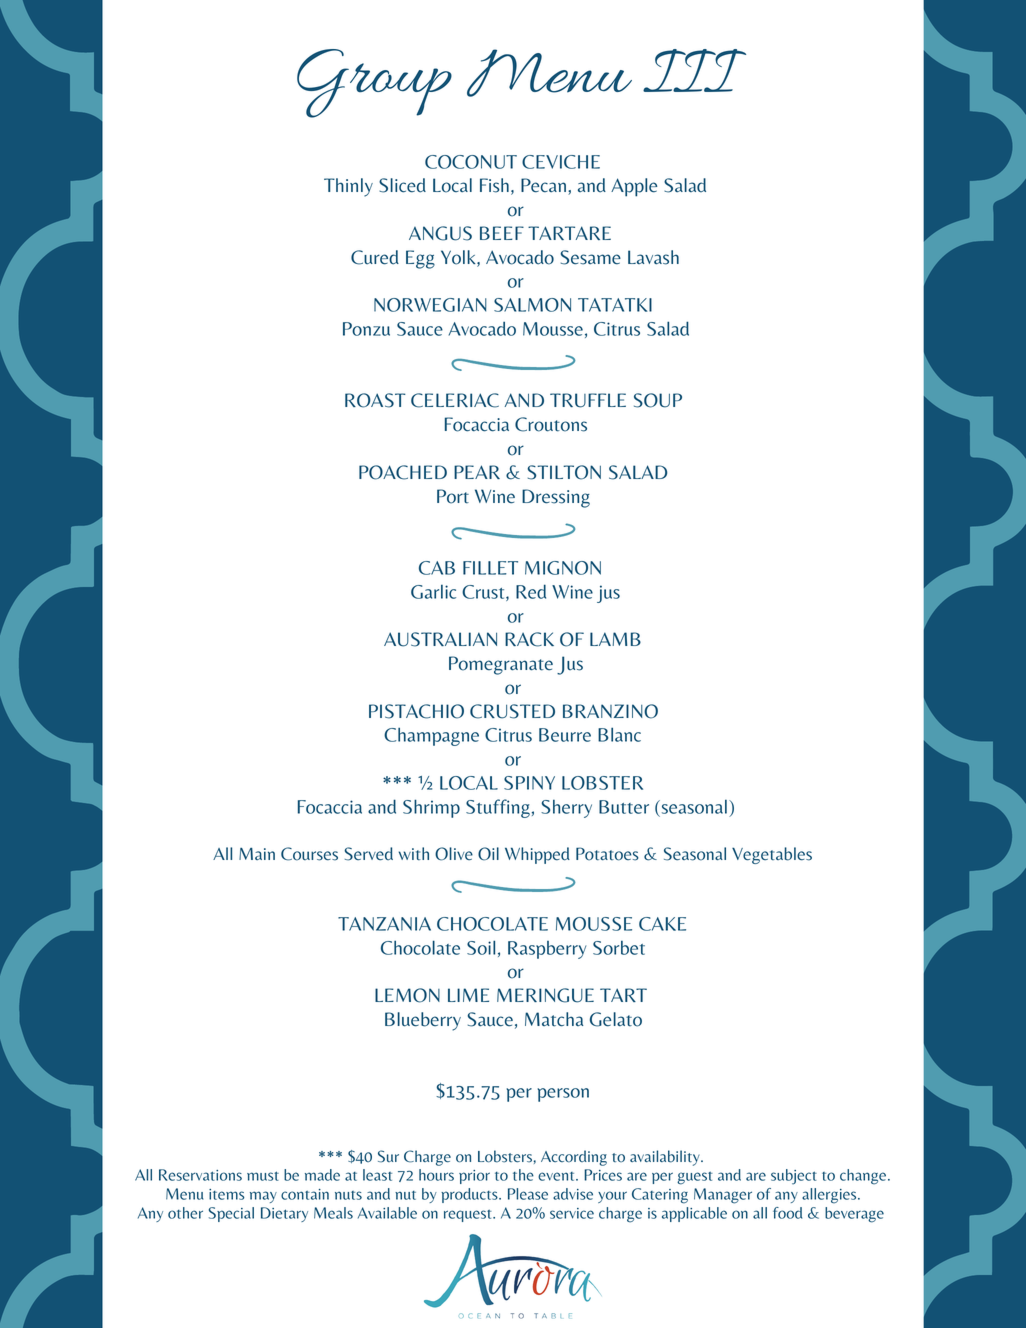 The height and width of the page is (1328, 1026). I want to click on SOUP, so click(658, 400).
